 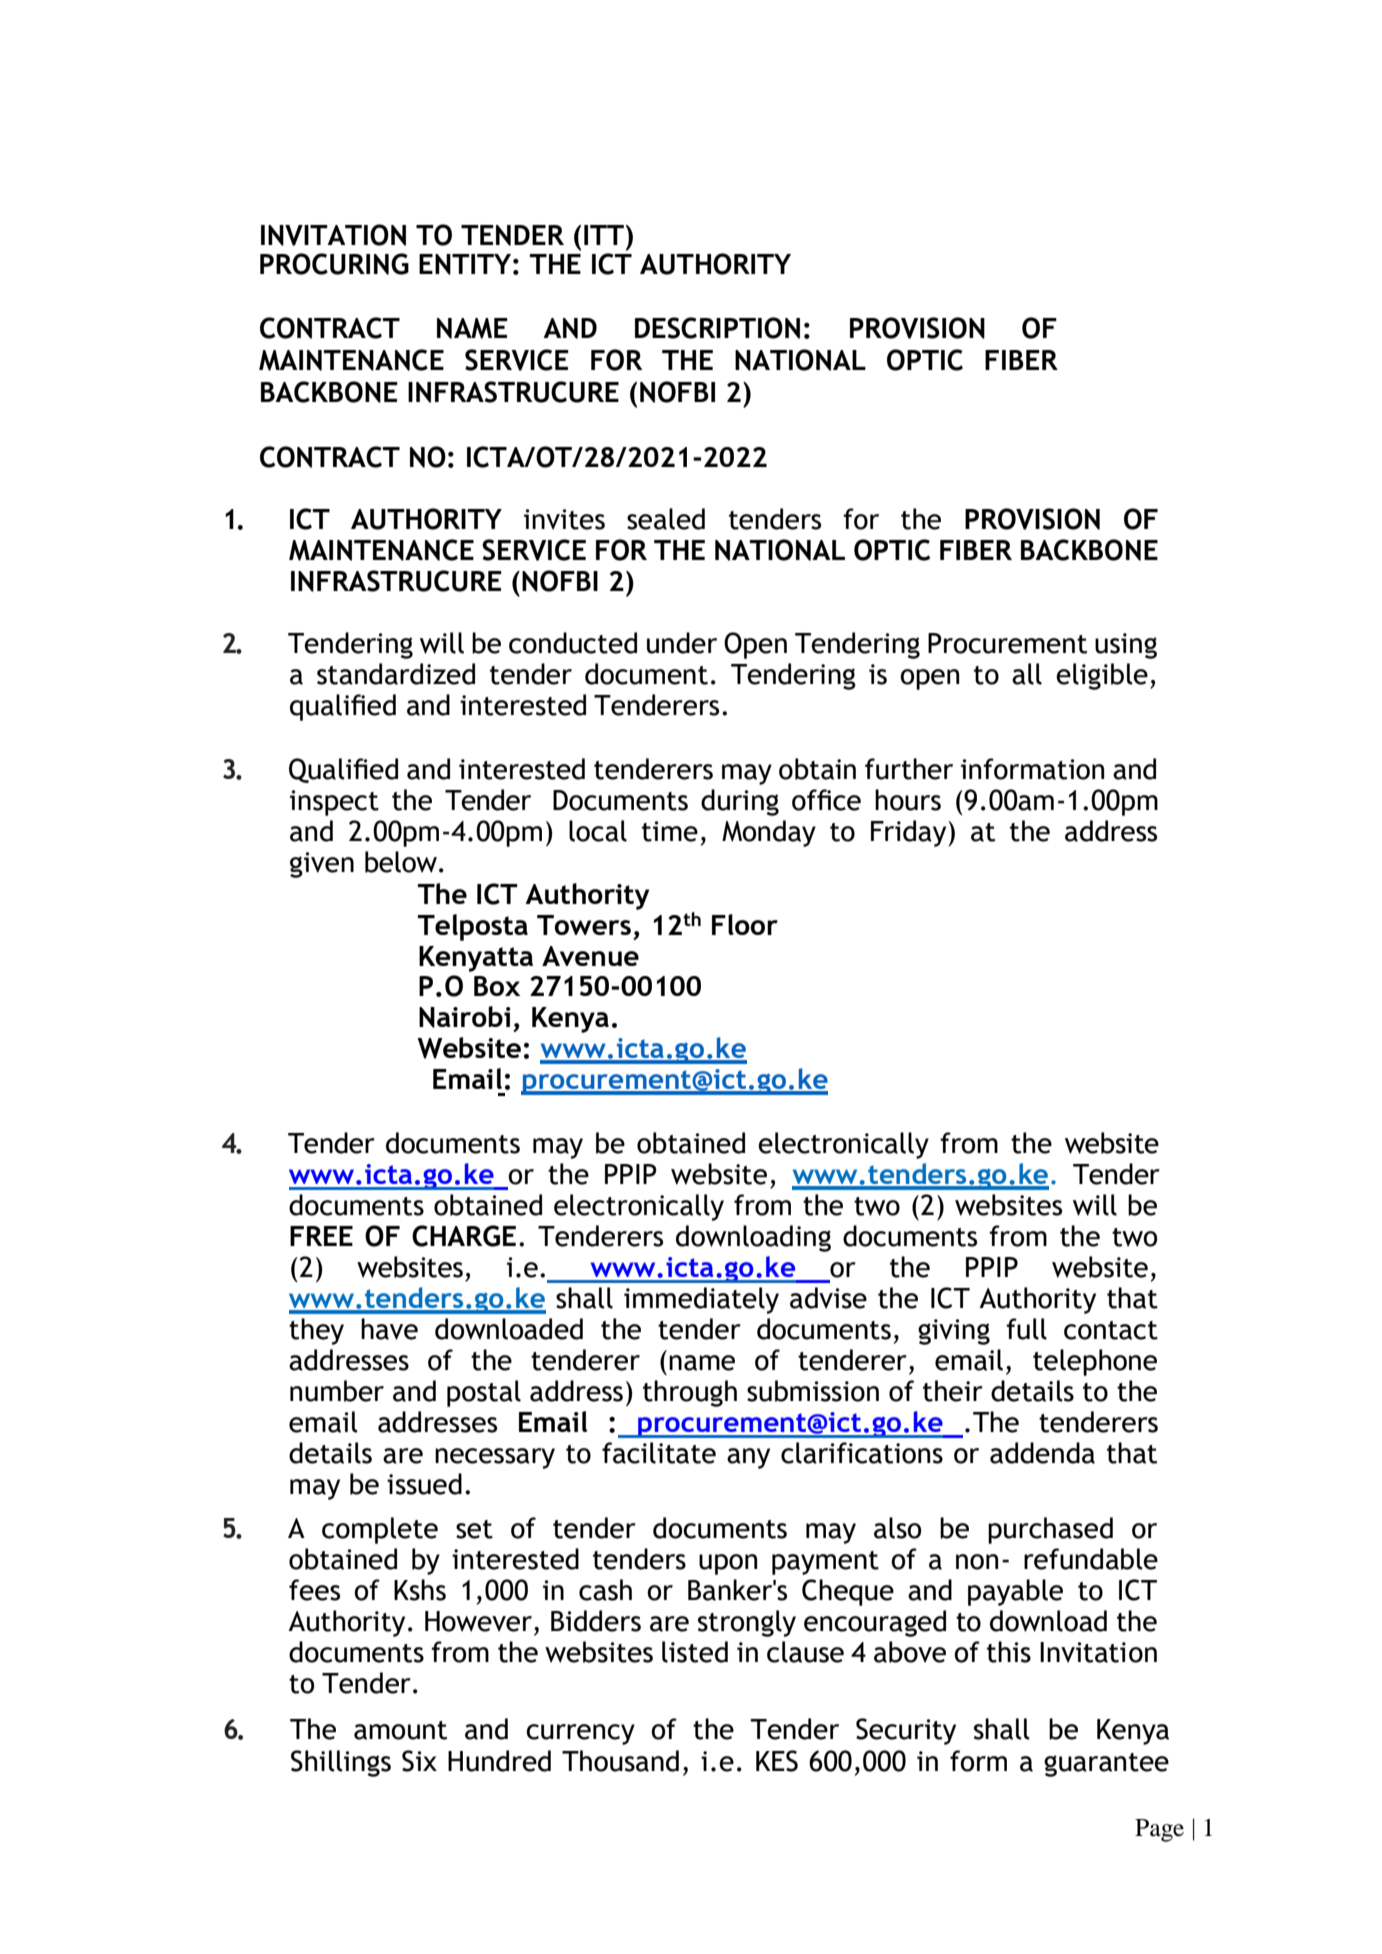 I want to click on PROCURING, so click(x=334, y=264).
